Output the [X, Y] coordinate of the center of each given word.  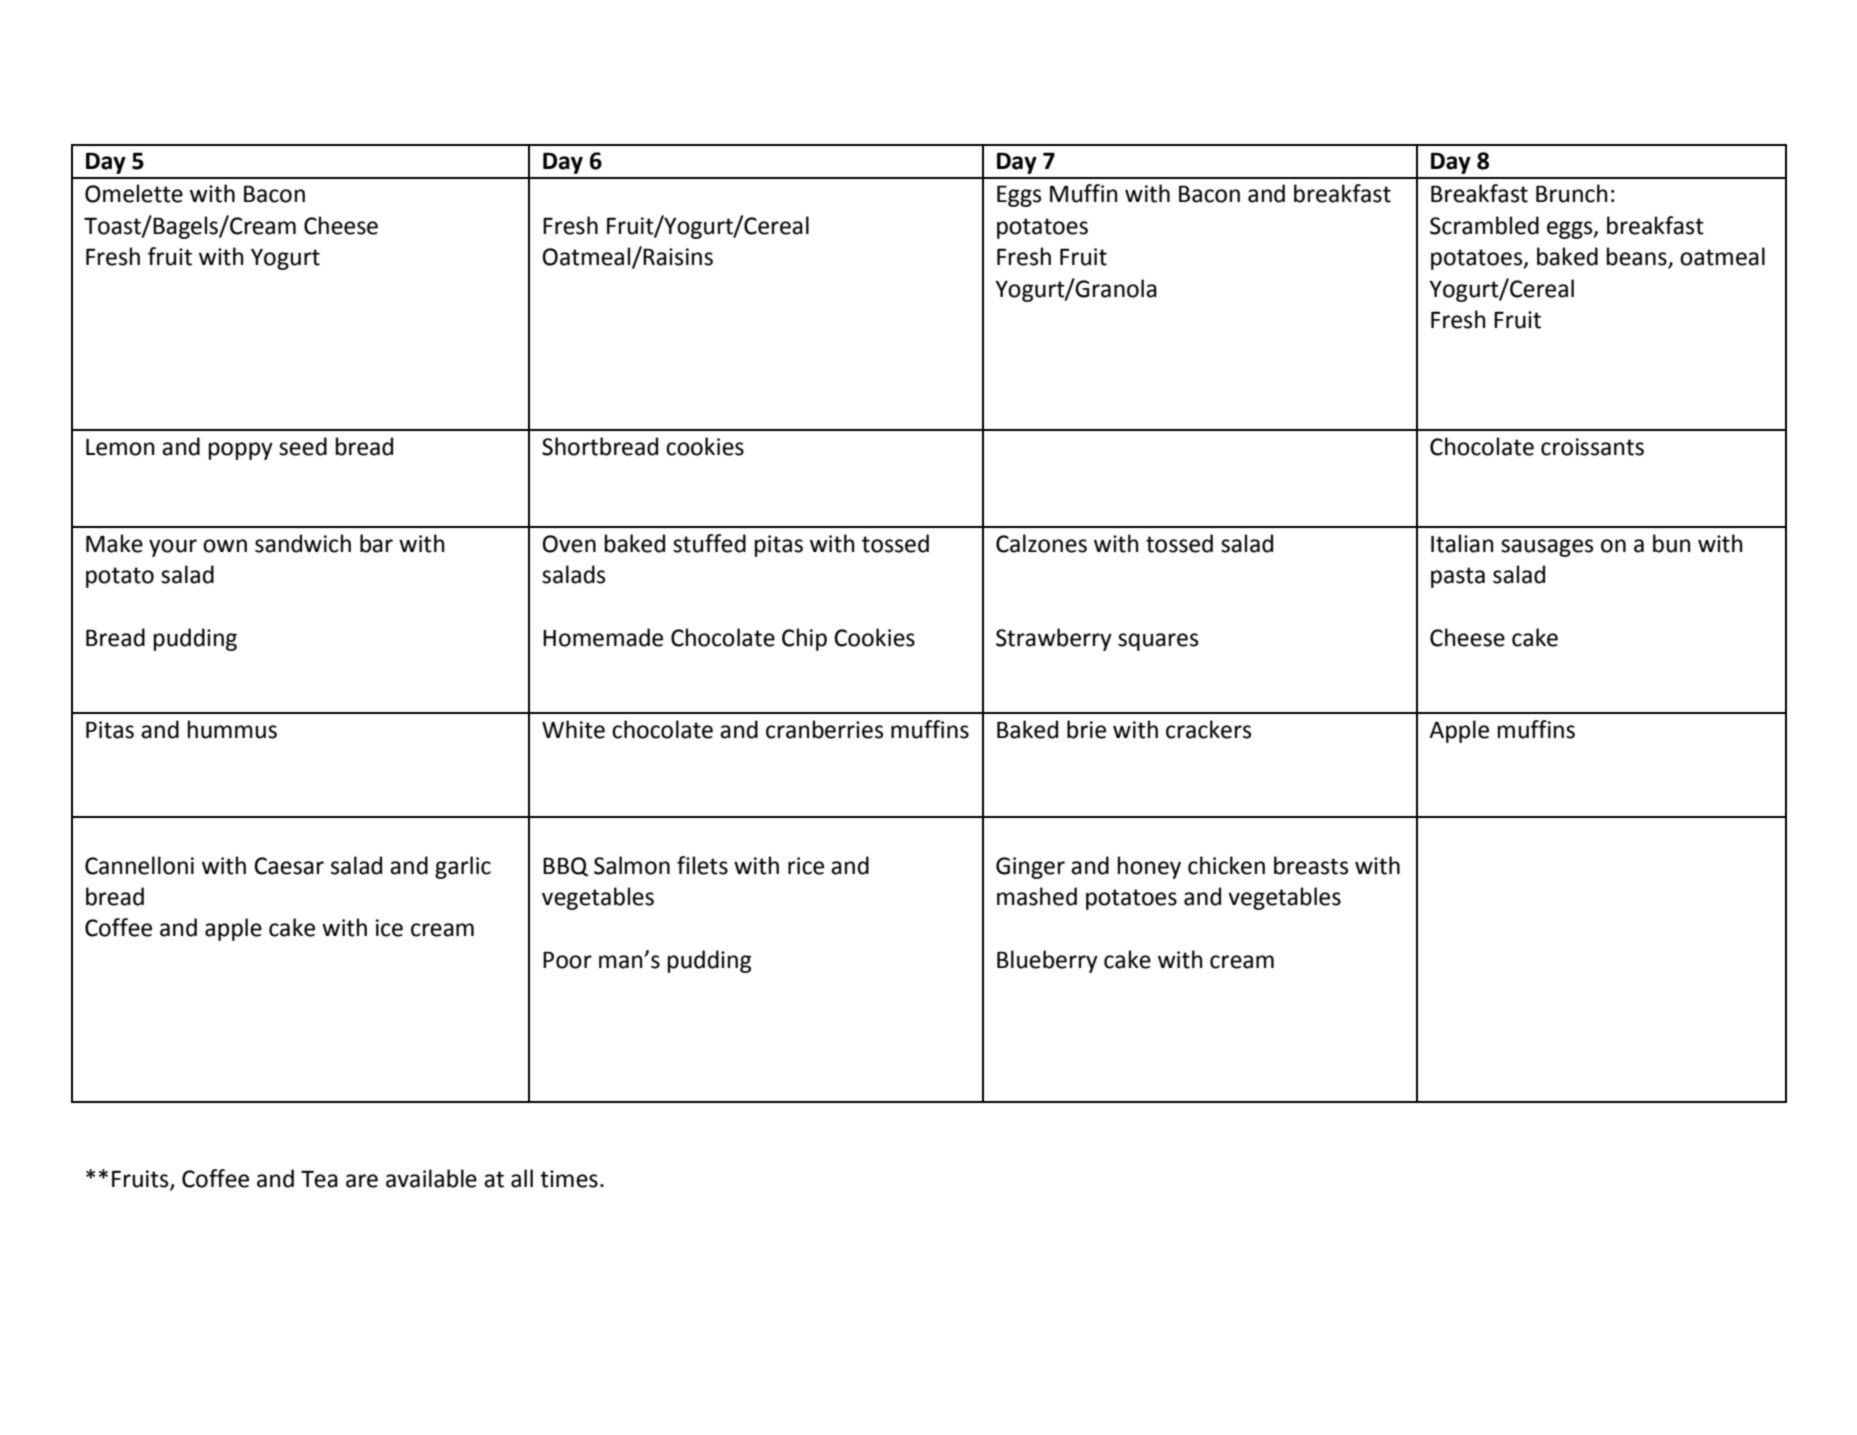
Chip [804, 639]
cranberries [824, 729]
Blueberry [1047, 961]
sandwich [303, 543]
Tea [319, 1179]
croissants [1592, 447]
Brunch [1572, 193]
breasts [1311, 865]
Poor [567, 960]
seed [303, 446]
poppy [241, 451]
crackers [1208, 729]
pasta [1458, 577]
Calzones [1041, 543]
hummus [232, 729]
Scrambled [1484, 225]
